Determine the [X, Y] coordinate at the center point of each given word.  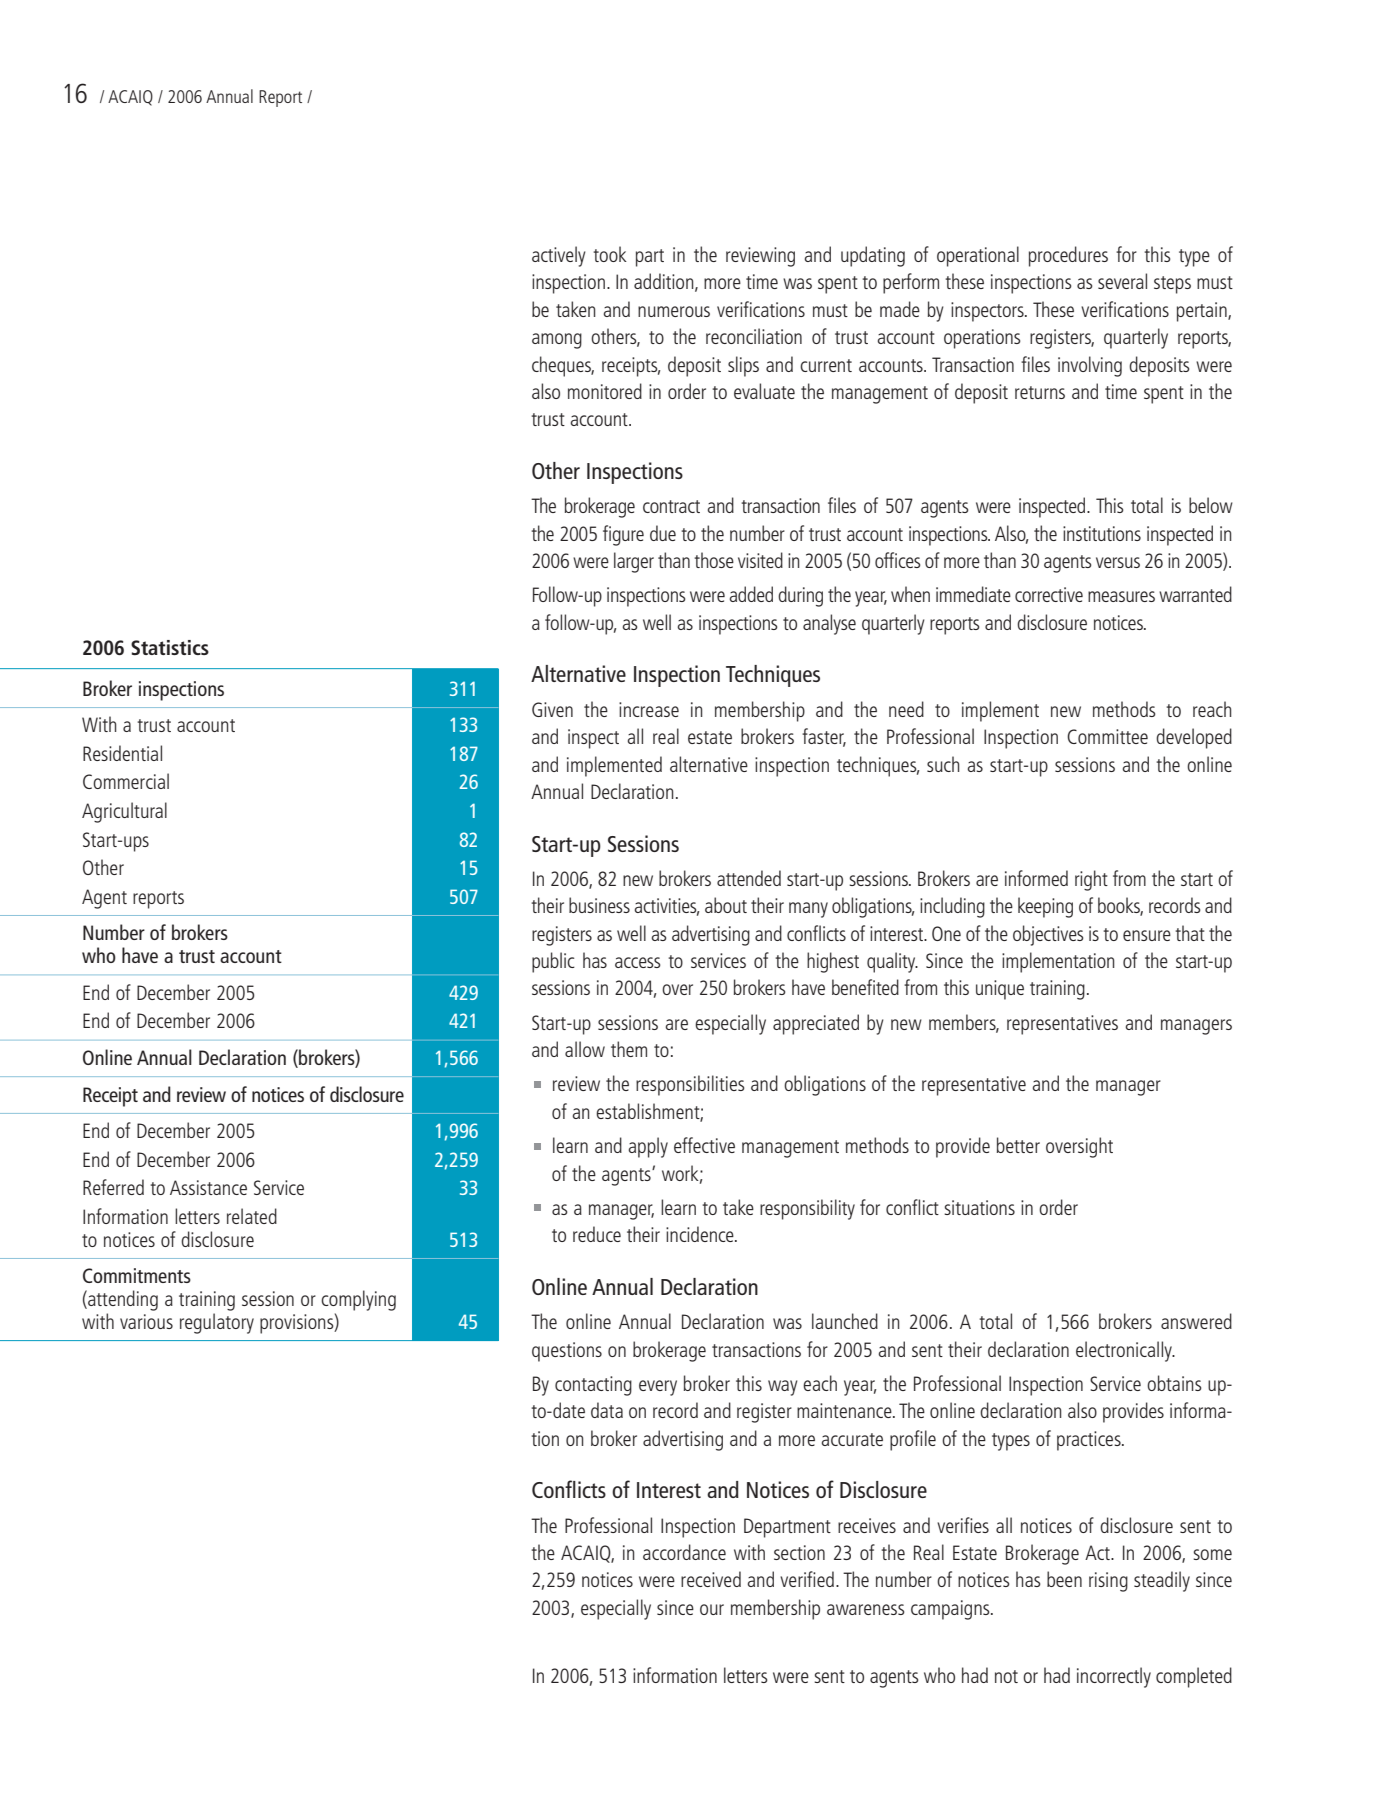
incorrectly [1114, 1677]
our [712, 1609]
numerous [674, 311]
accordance [684, 1552]
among [557, 341]
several [1122, 281]
